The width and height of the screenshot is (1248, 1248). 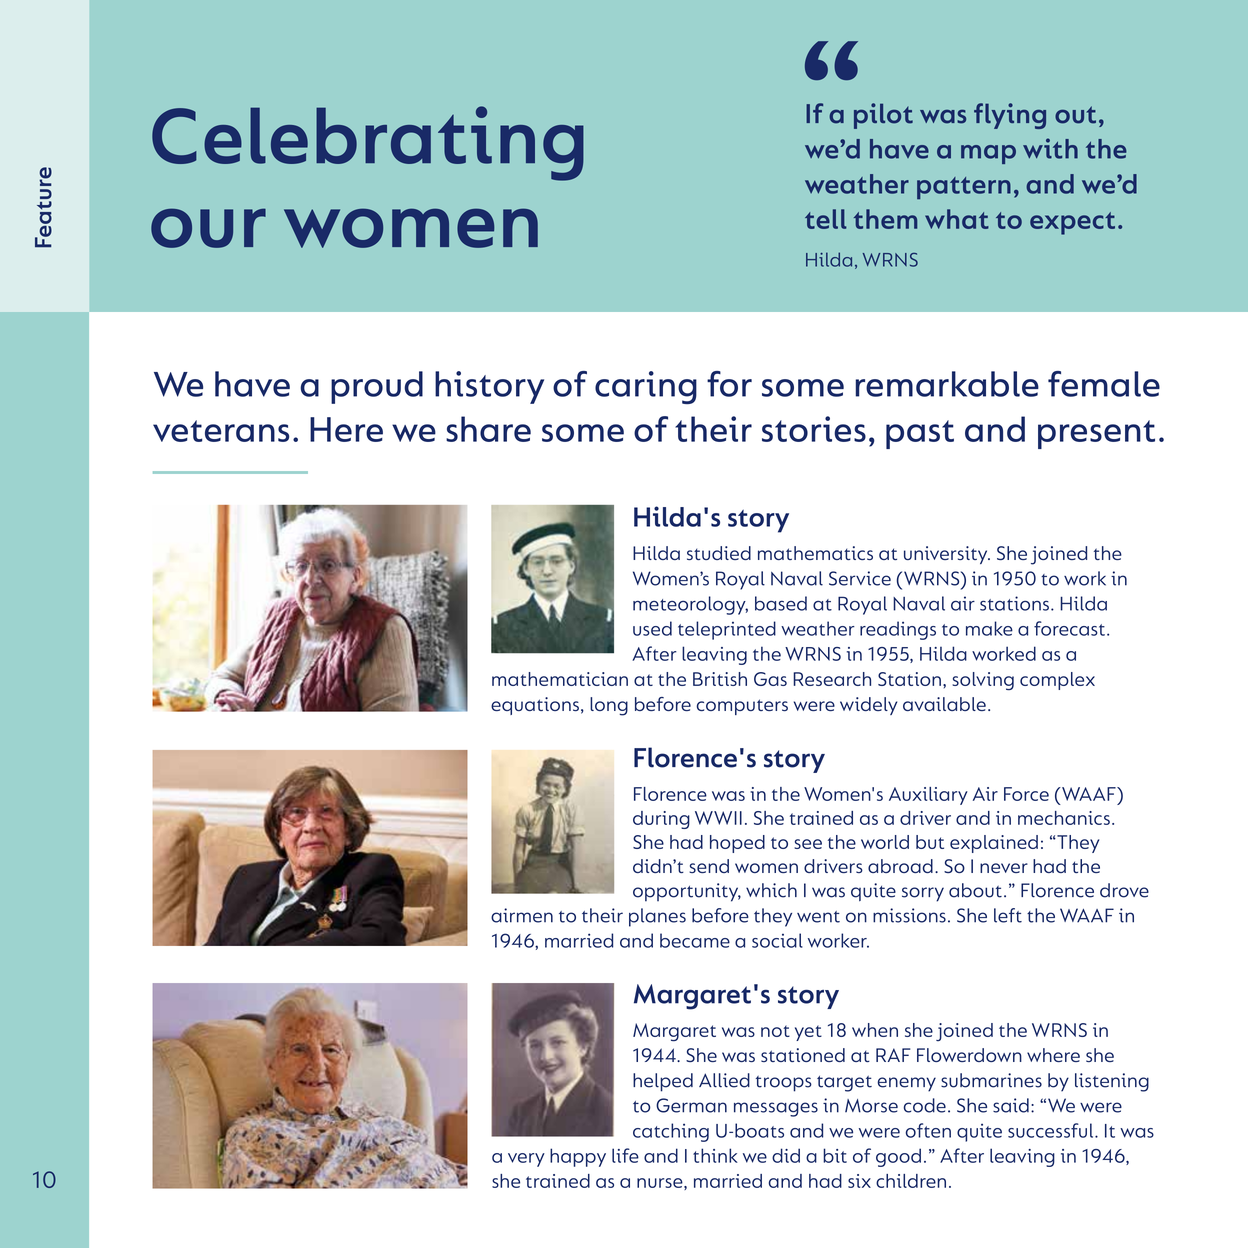 What do you see at coordinates (826, 219) in the screenshot?
I see `tell` at bounding box center [826, 219].
